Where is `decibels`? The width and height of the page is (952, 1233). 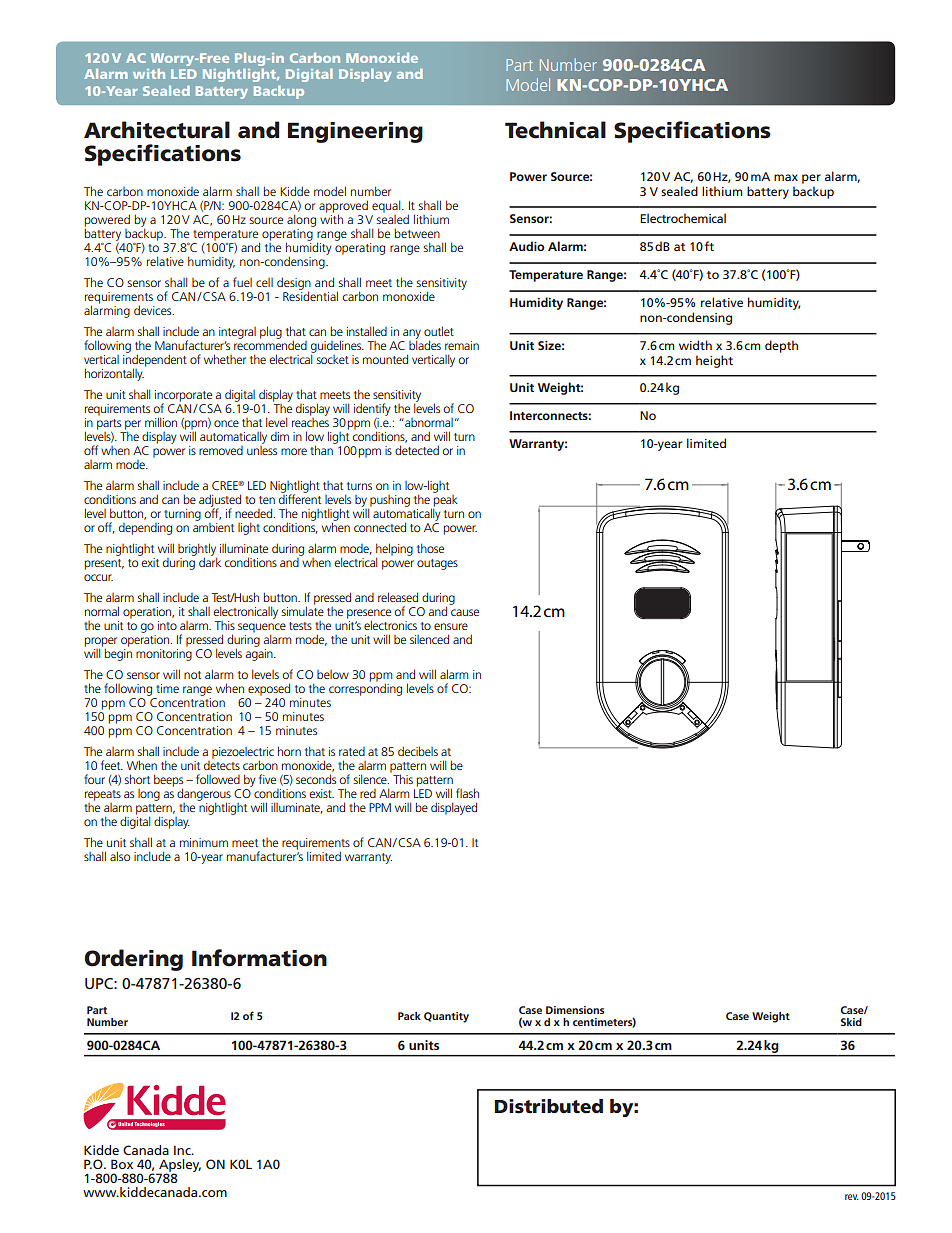 decibels is located at coordinates (418, 751).
